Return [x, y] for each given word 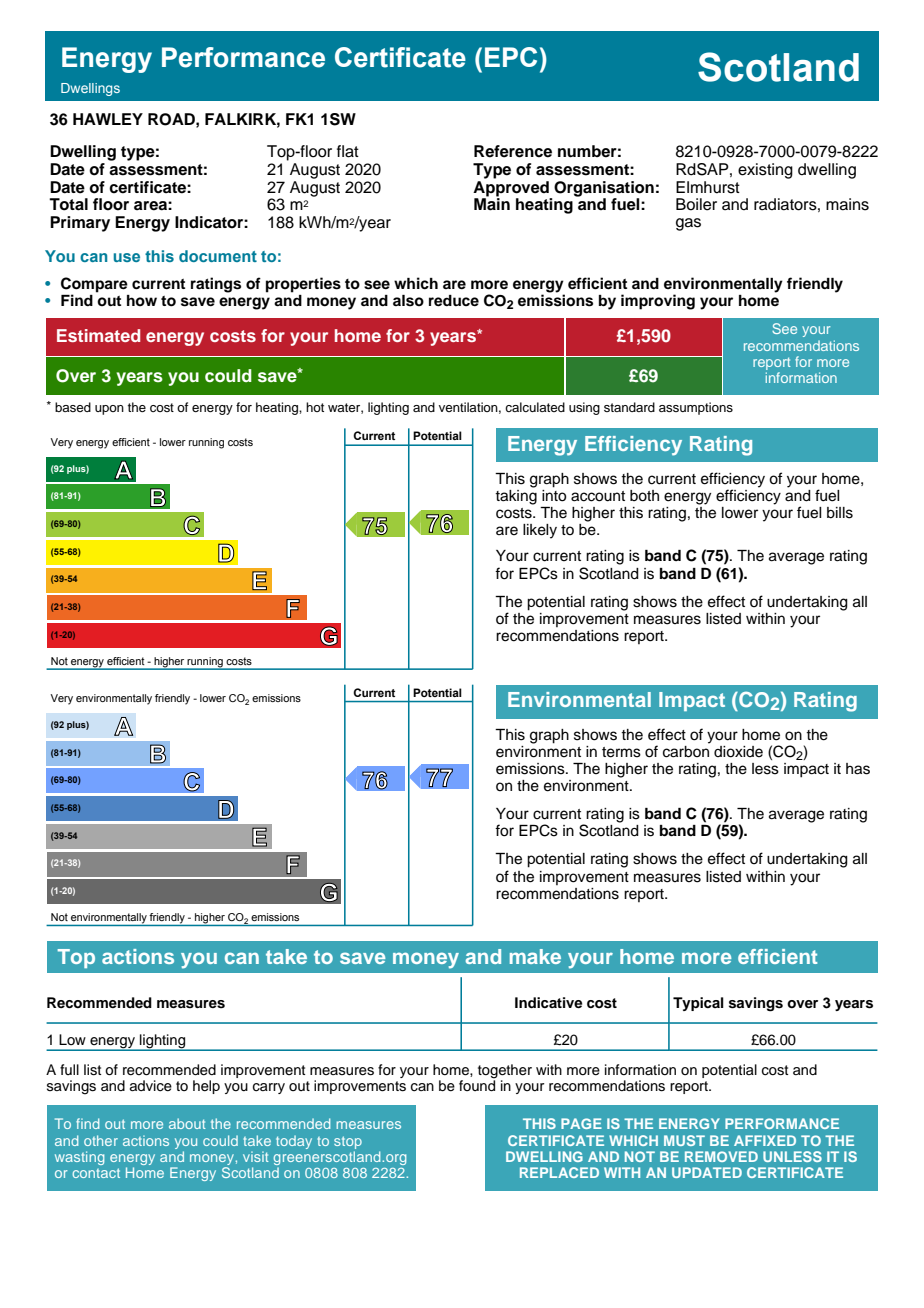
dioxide [738, 752]
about [187, 1123]
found [477, 1085]
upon [109, 410]
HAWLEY [108, 119]
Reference [513, 151]
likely [540, 531]
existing [765, 171]
